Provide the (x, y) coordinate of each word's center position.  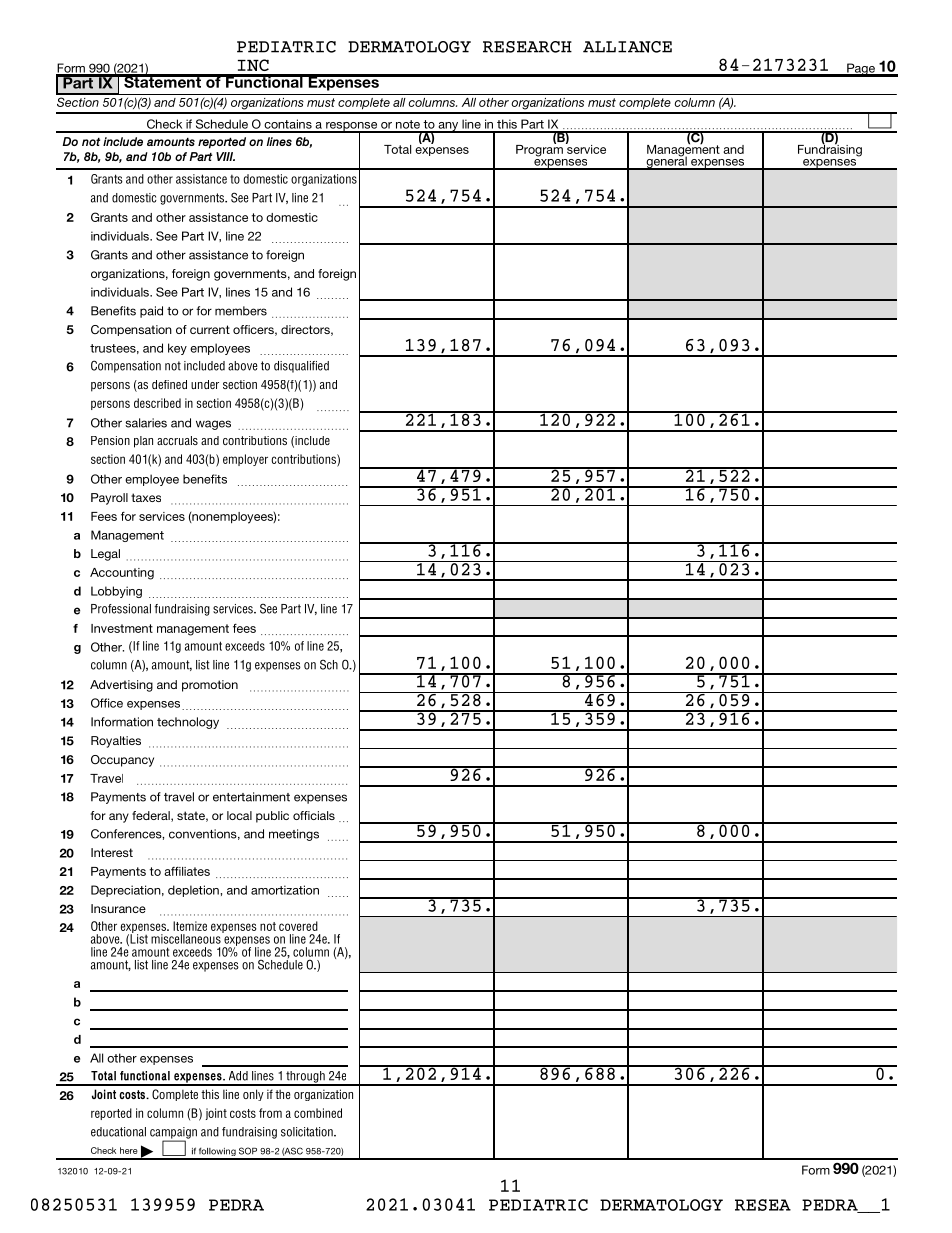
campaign (173, 1134)
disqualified (301, 367)
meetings (294, 835)
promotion (210, 686)
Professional (121, 609)
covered (298, 926)
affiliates (187, 871)
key (177, 349)
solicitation (308, 1132)
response (352, 127)
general (666, 162)
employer (245, 460)
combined (318, 1113)
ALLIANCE (627, 47)
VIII (225, 156)
